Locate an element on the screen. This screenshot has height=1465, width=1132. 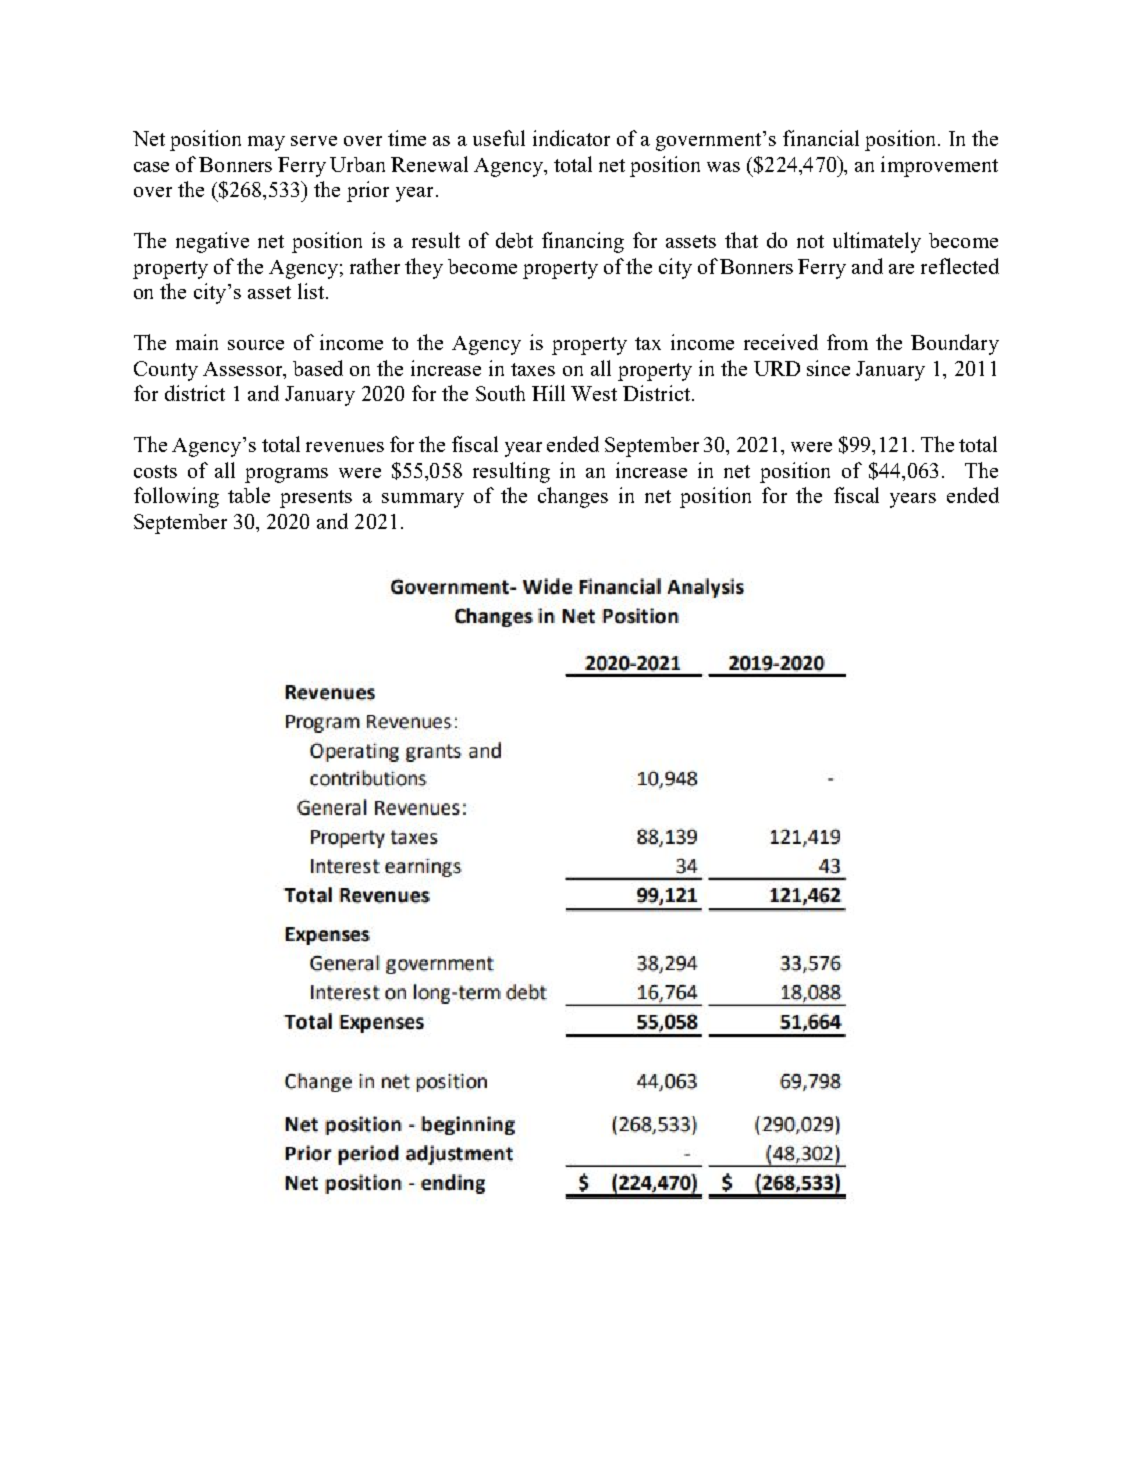
financing is located at coordinates (583, 242).
